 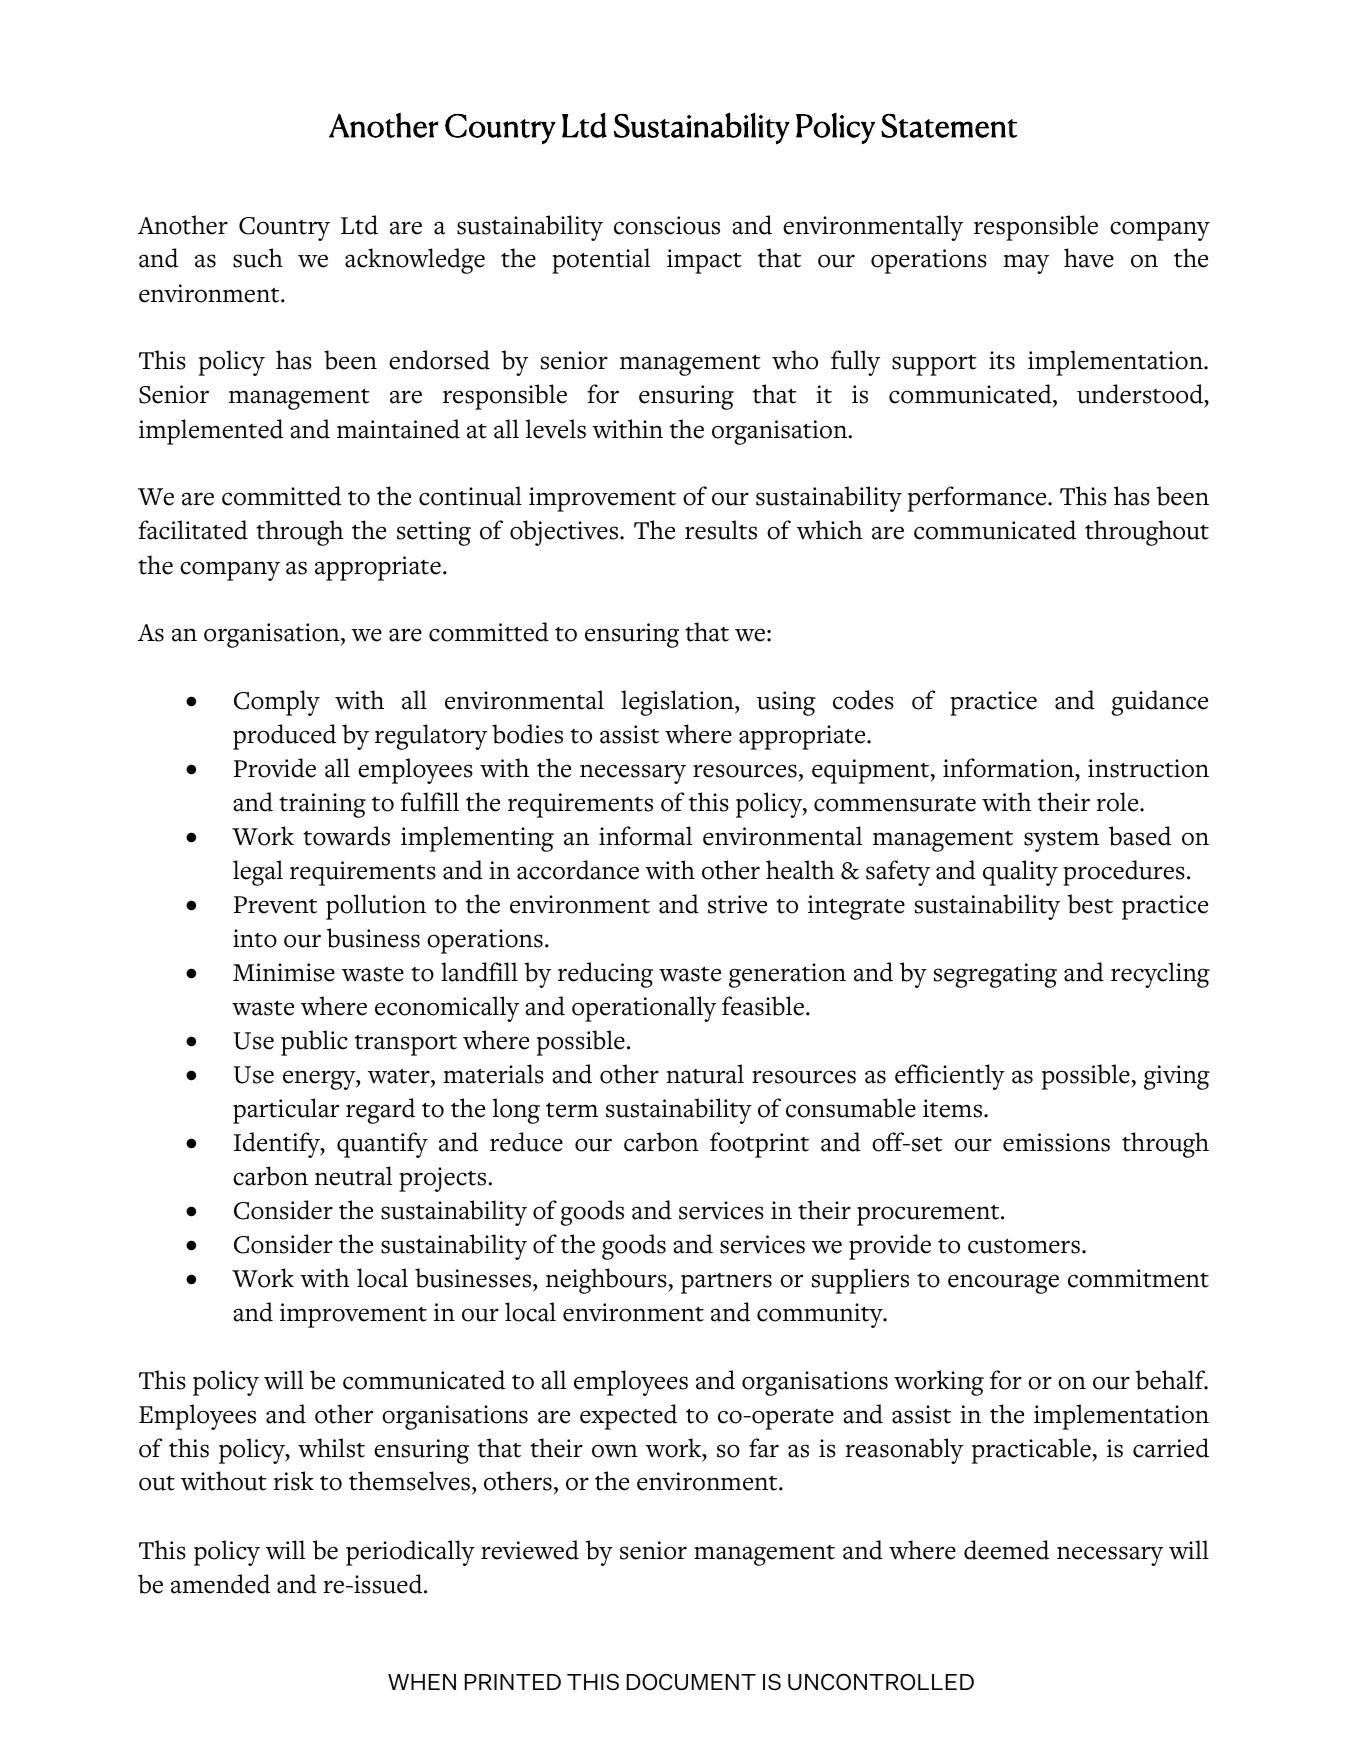 I want to click on best, so click(x=1090, y=904).
